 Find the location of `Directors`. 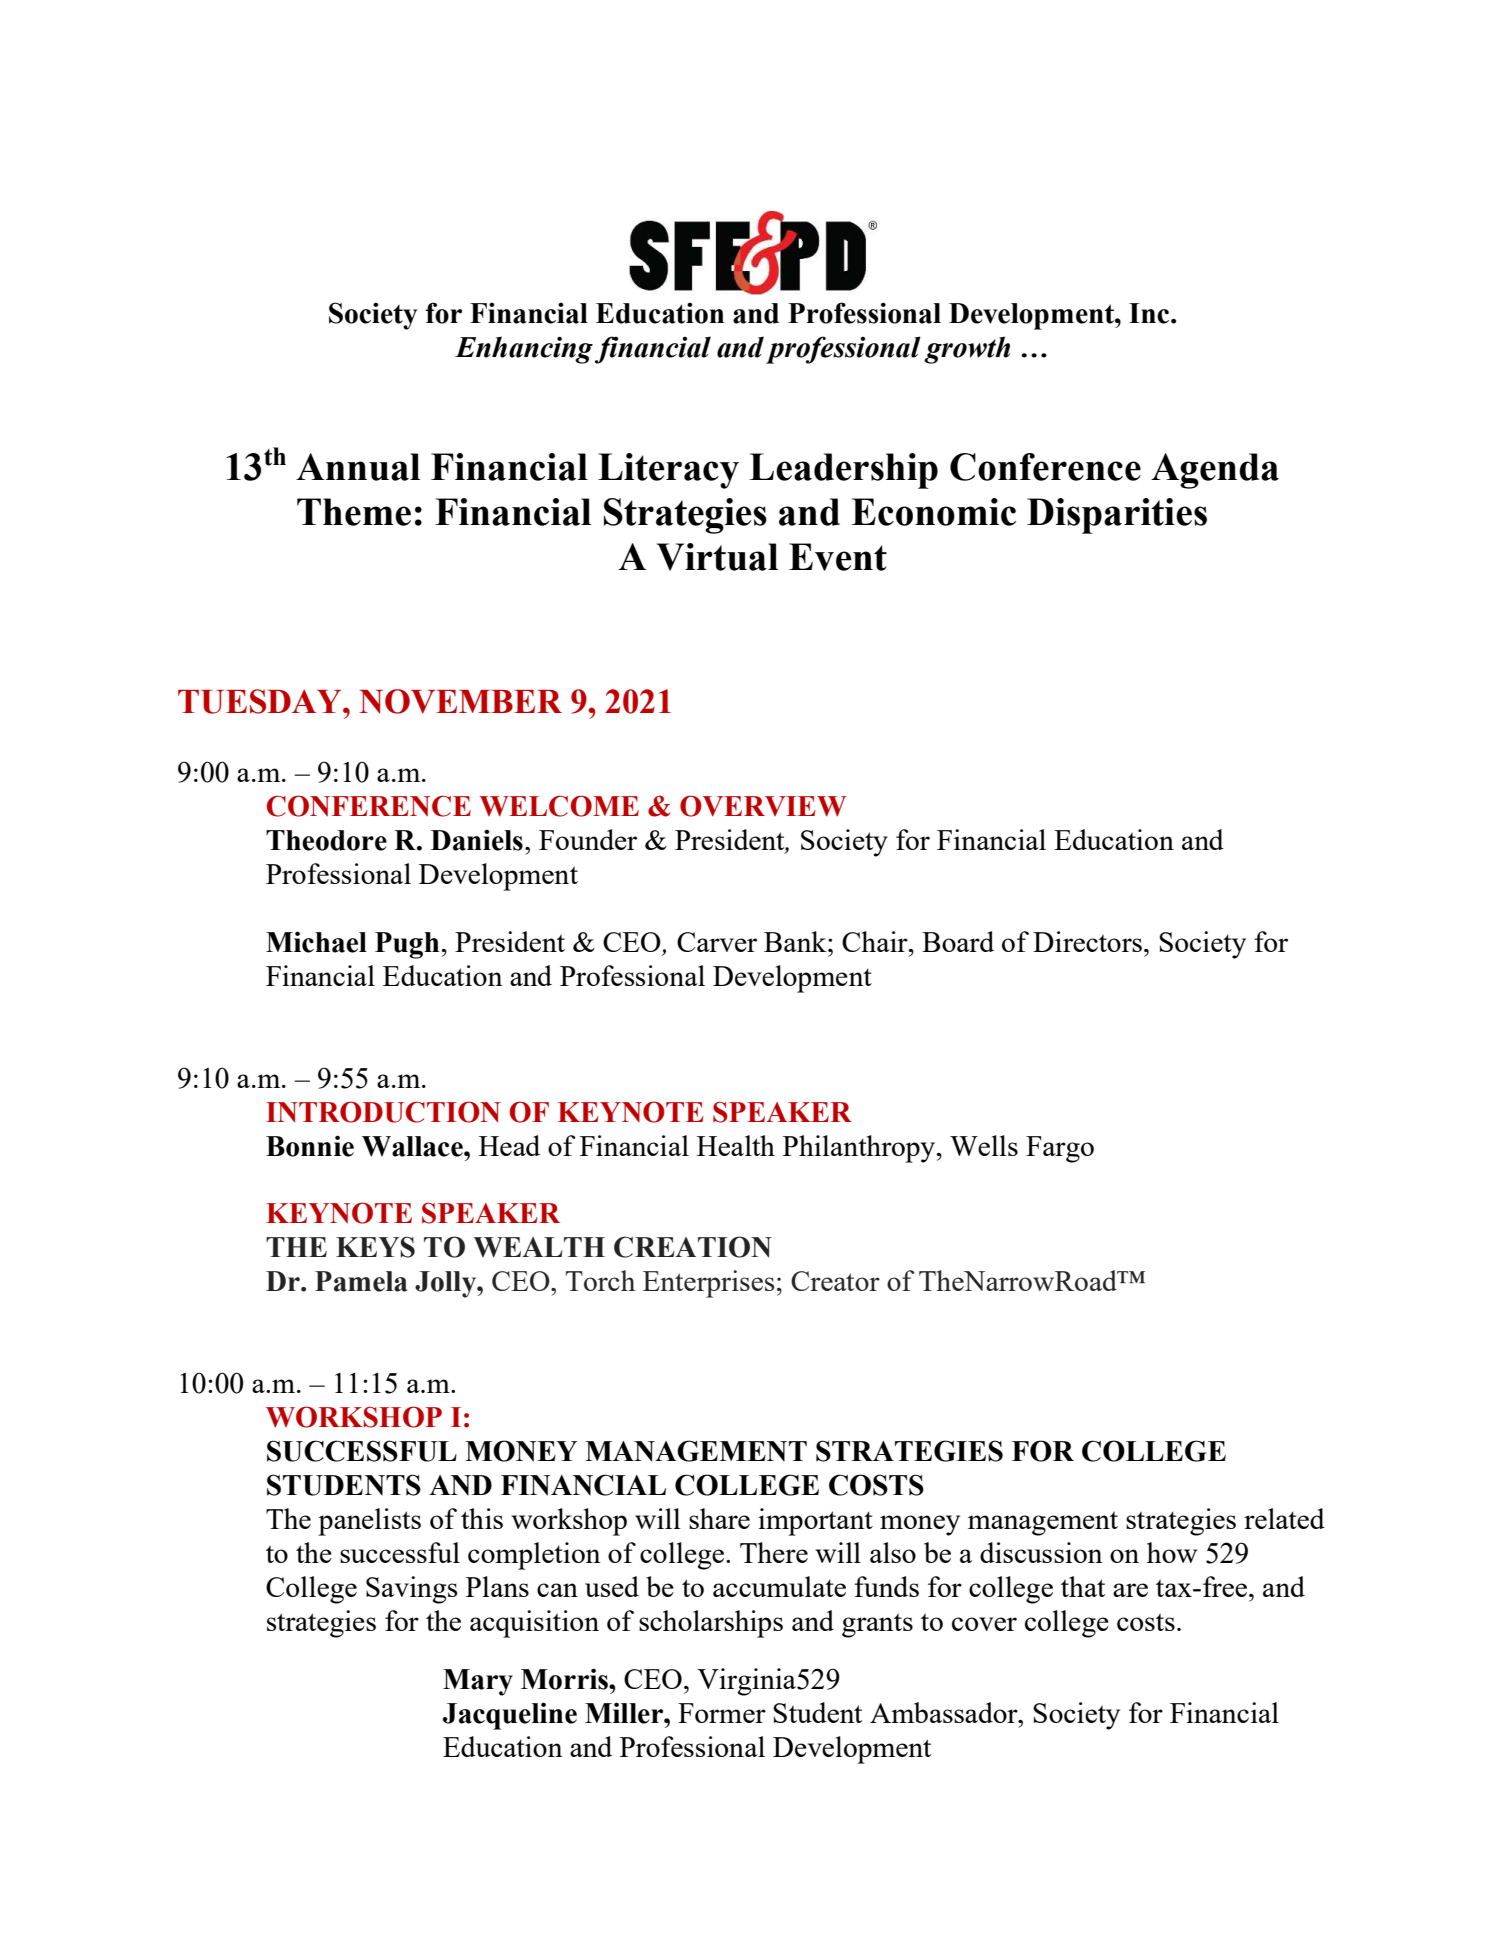

Directors is located at coordinates (1087, 941).
